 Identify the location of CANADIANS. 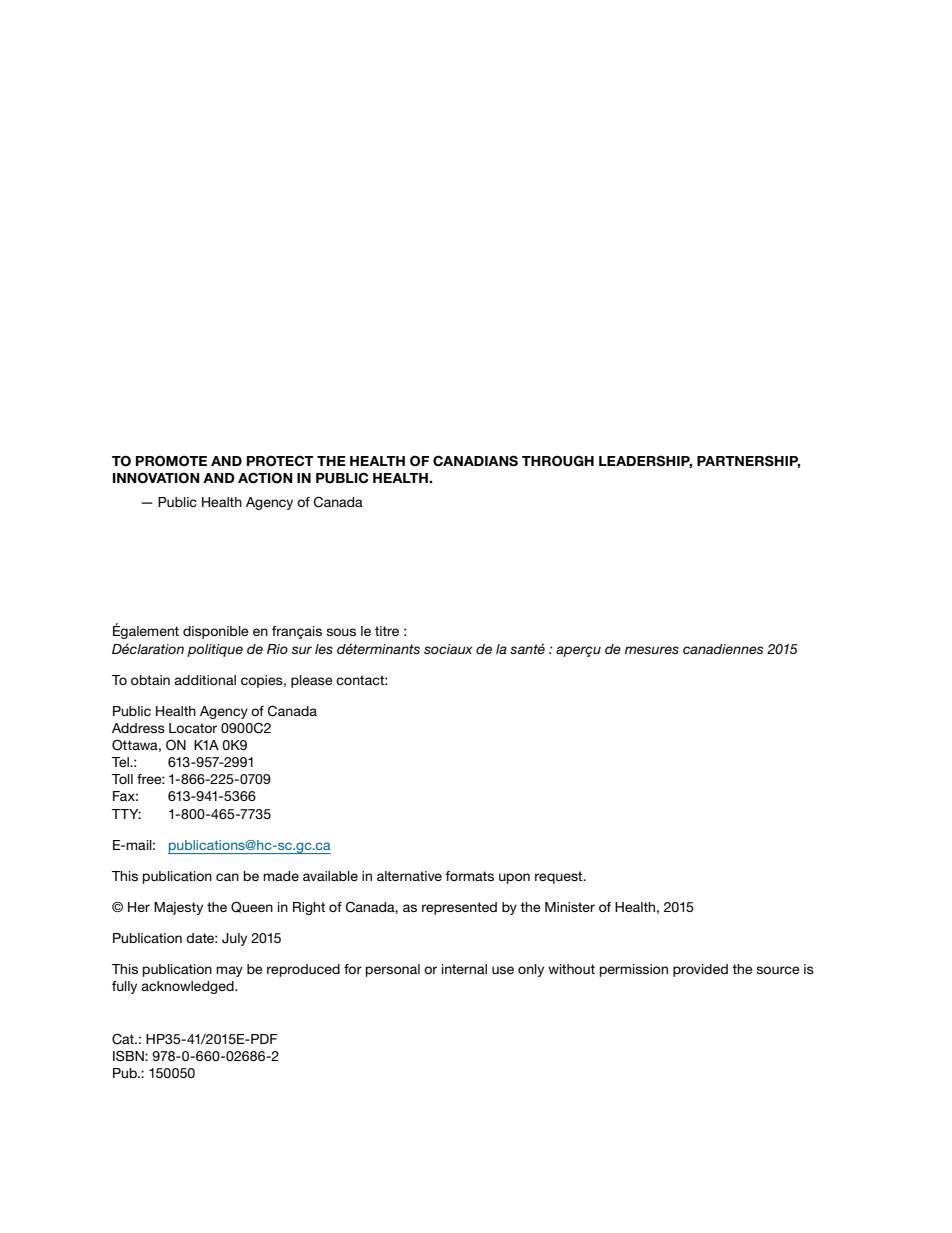
(475, 461).
